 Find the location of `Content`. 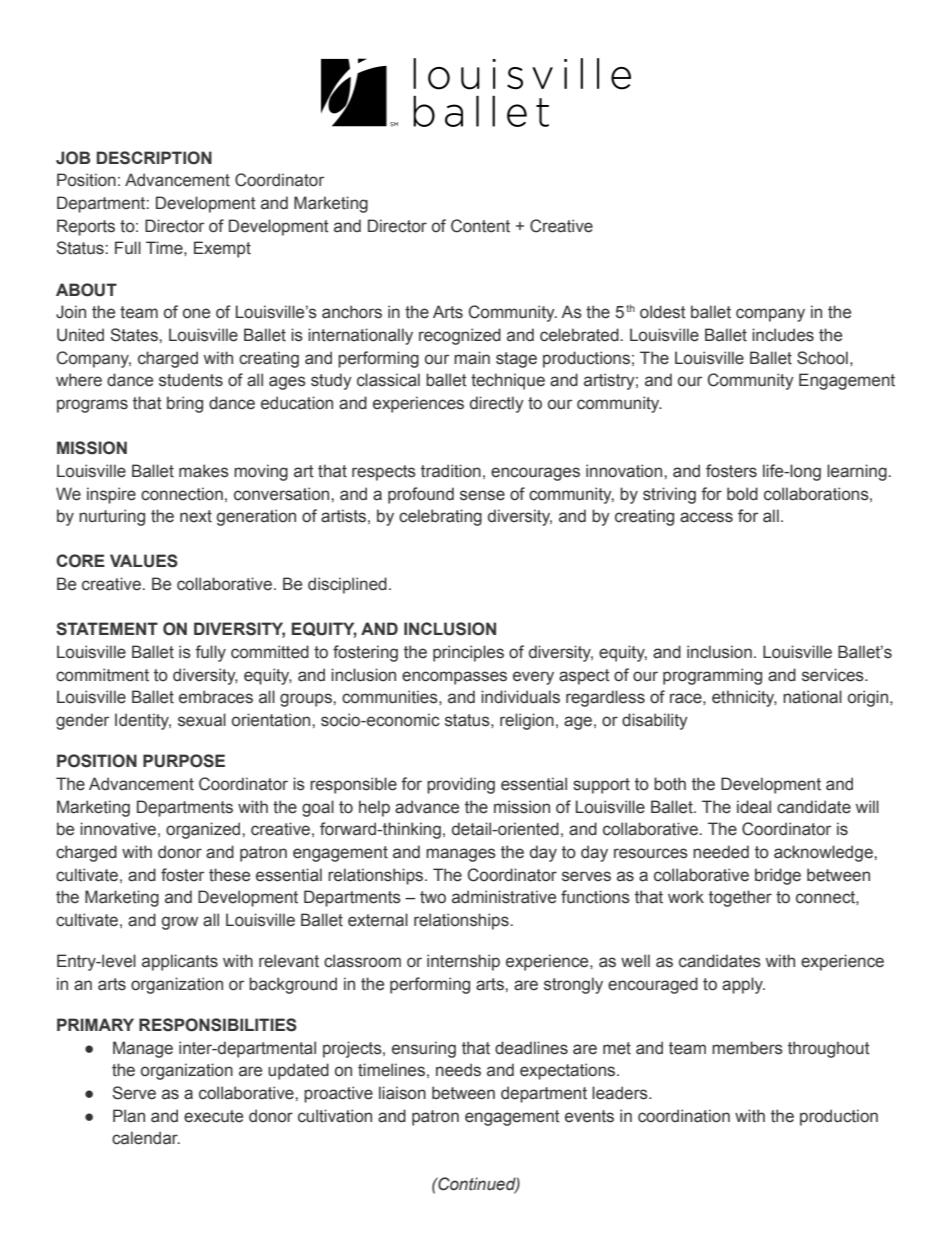

Content is located at coordinates (480, 226).
